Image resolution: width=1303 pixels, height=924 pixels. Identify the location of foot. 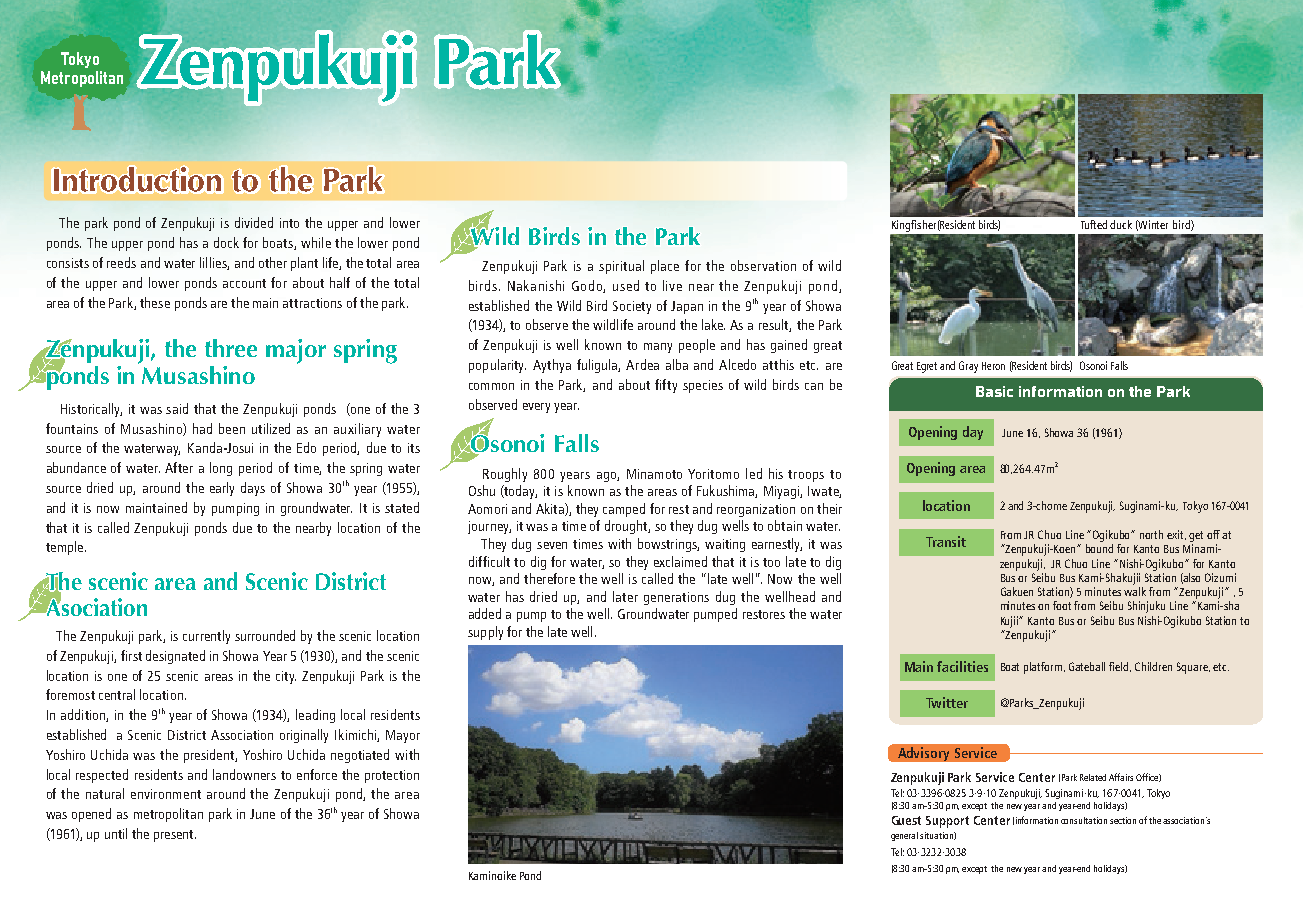
(1062, 605).
